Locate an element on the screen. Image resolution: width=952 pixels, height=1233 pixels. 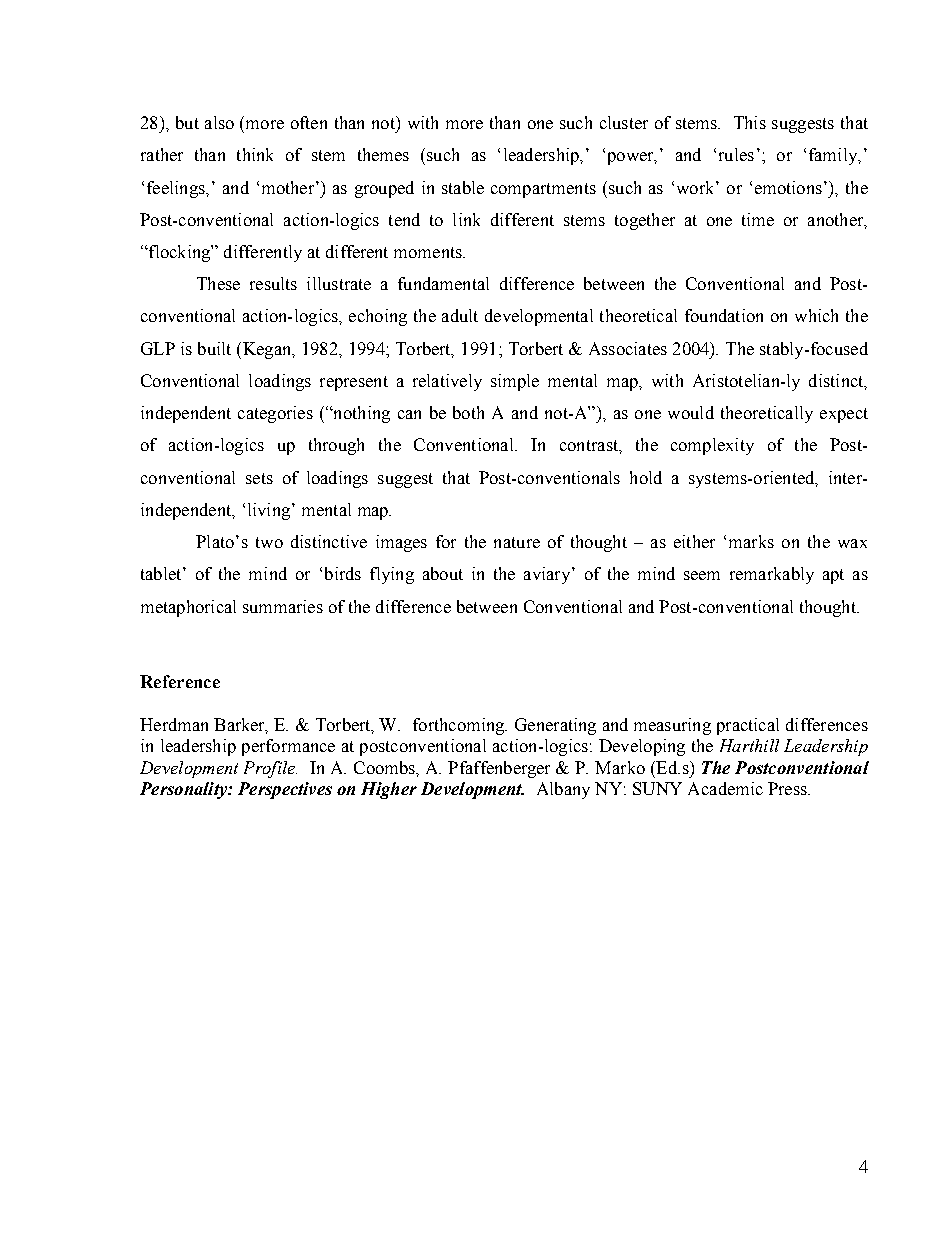
think is located at coordinates (255, 154).
